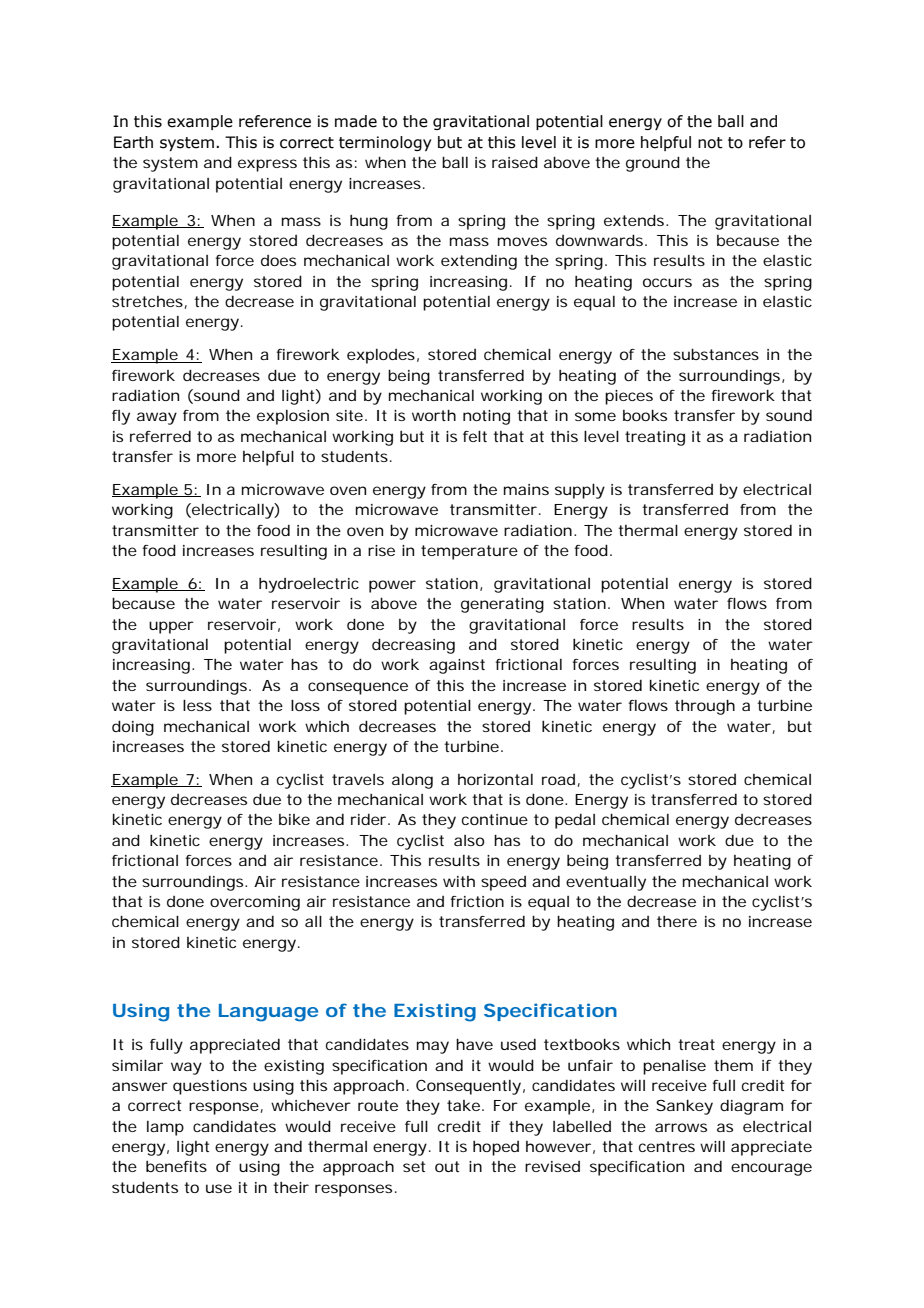  Describe the element at coordinates (414, 1166) in the document. I see `set` at that location.
